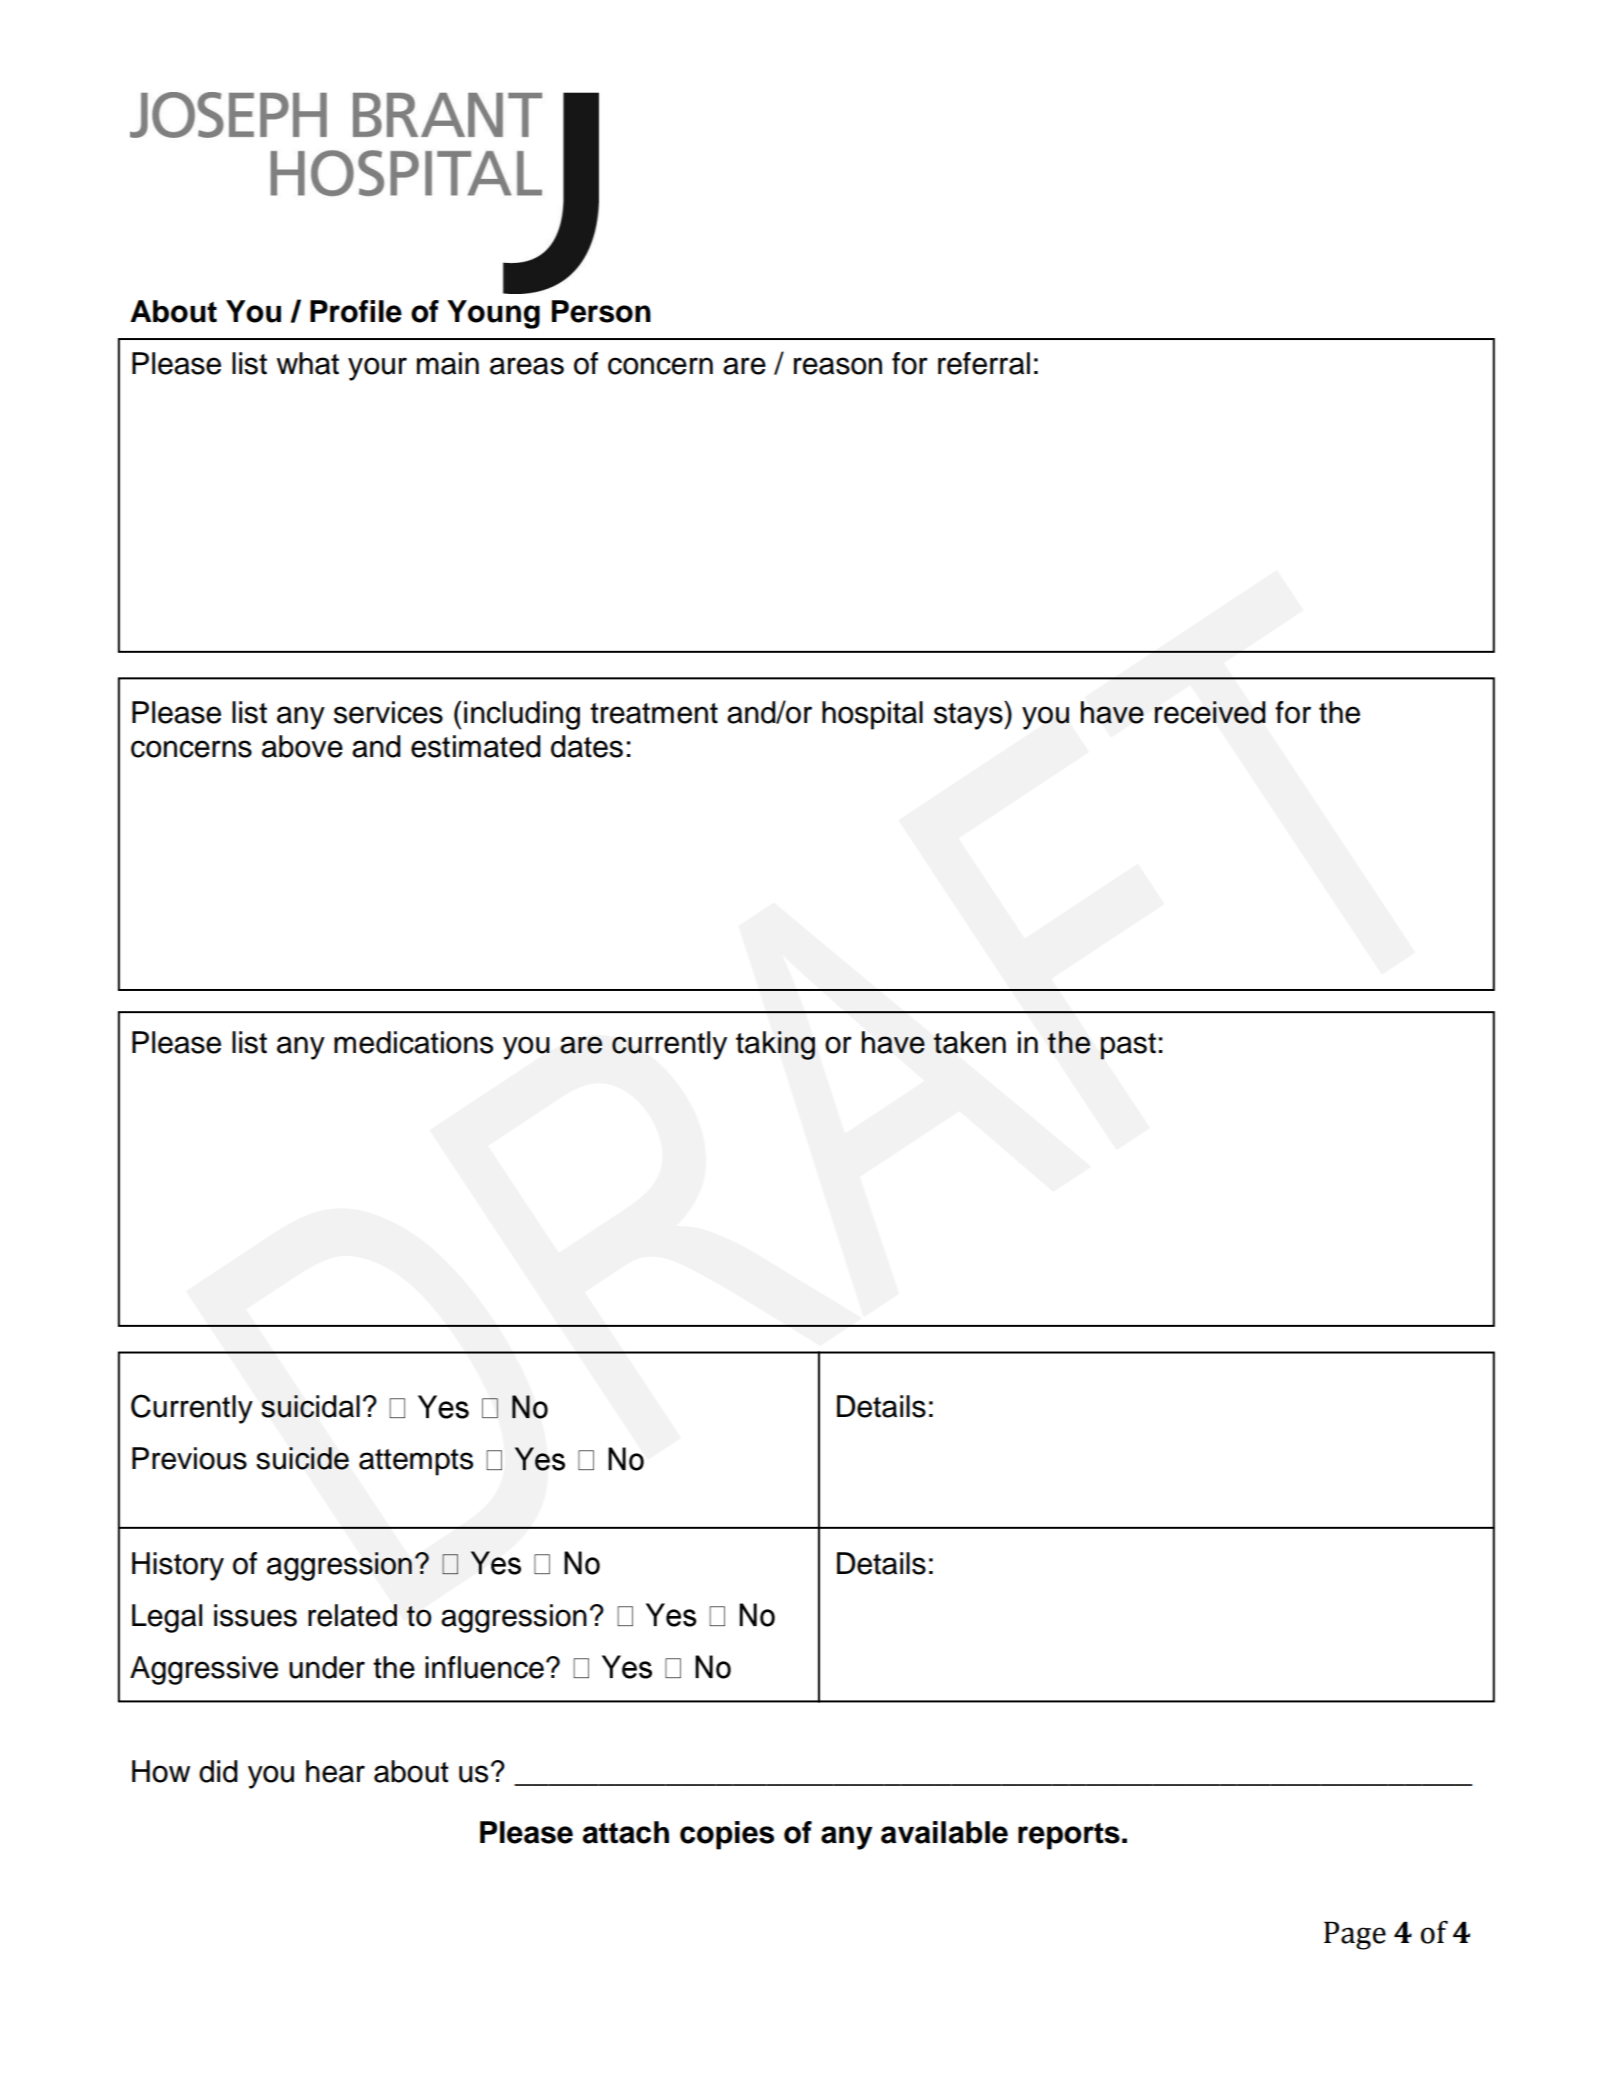 This page has height=2080, width=1608. What do you see at coordinates (413, 1042) in the page?
I see `medications` at bounding box center [413, 1042].
